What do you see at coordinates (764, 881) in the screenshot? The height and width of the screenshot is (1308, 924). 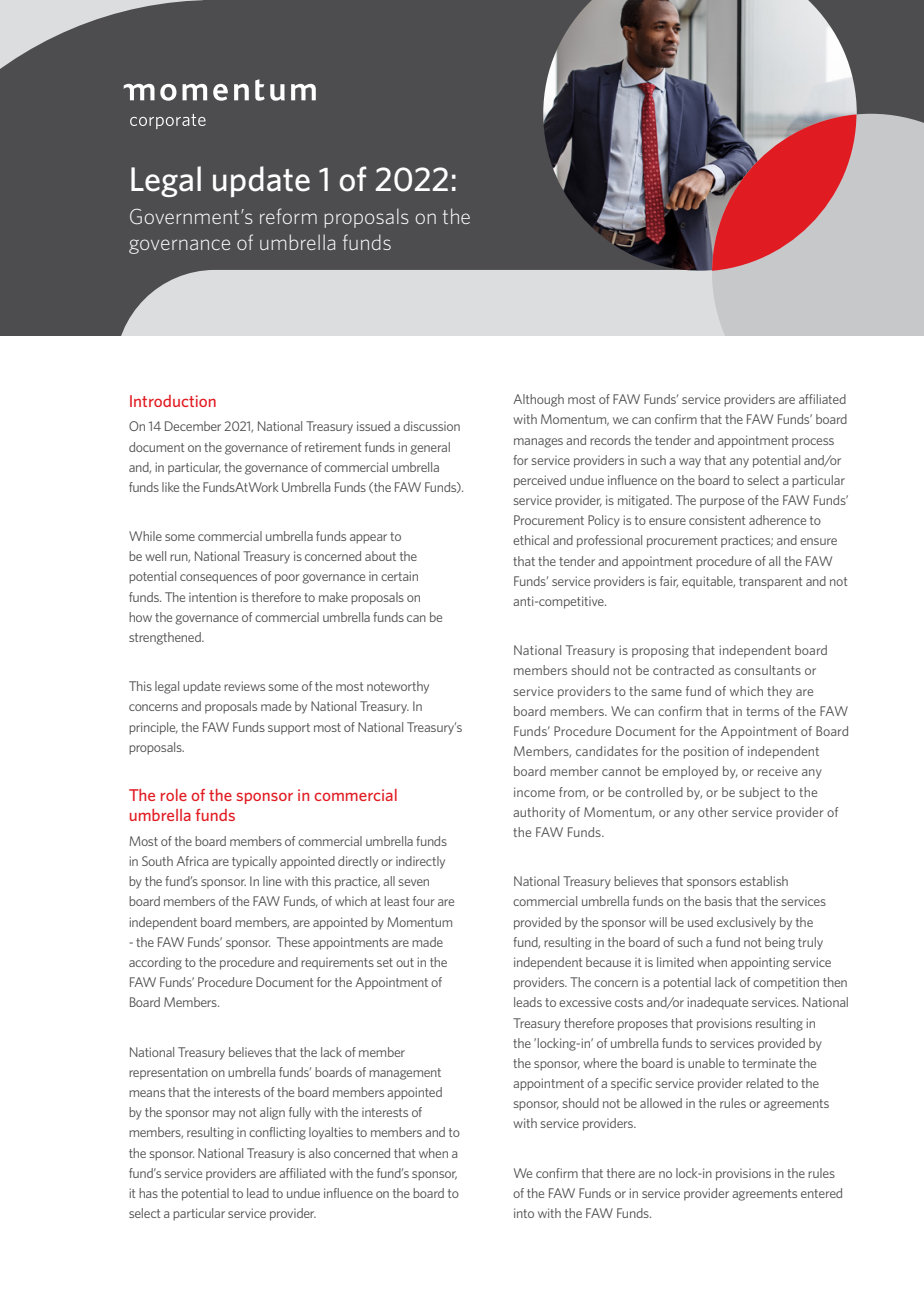 I see `establish` at bounding box center [764, 881].
